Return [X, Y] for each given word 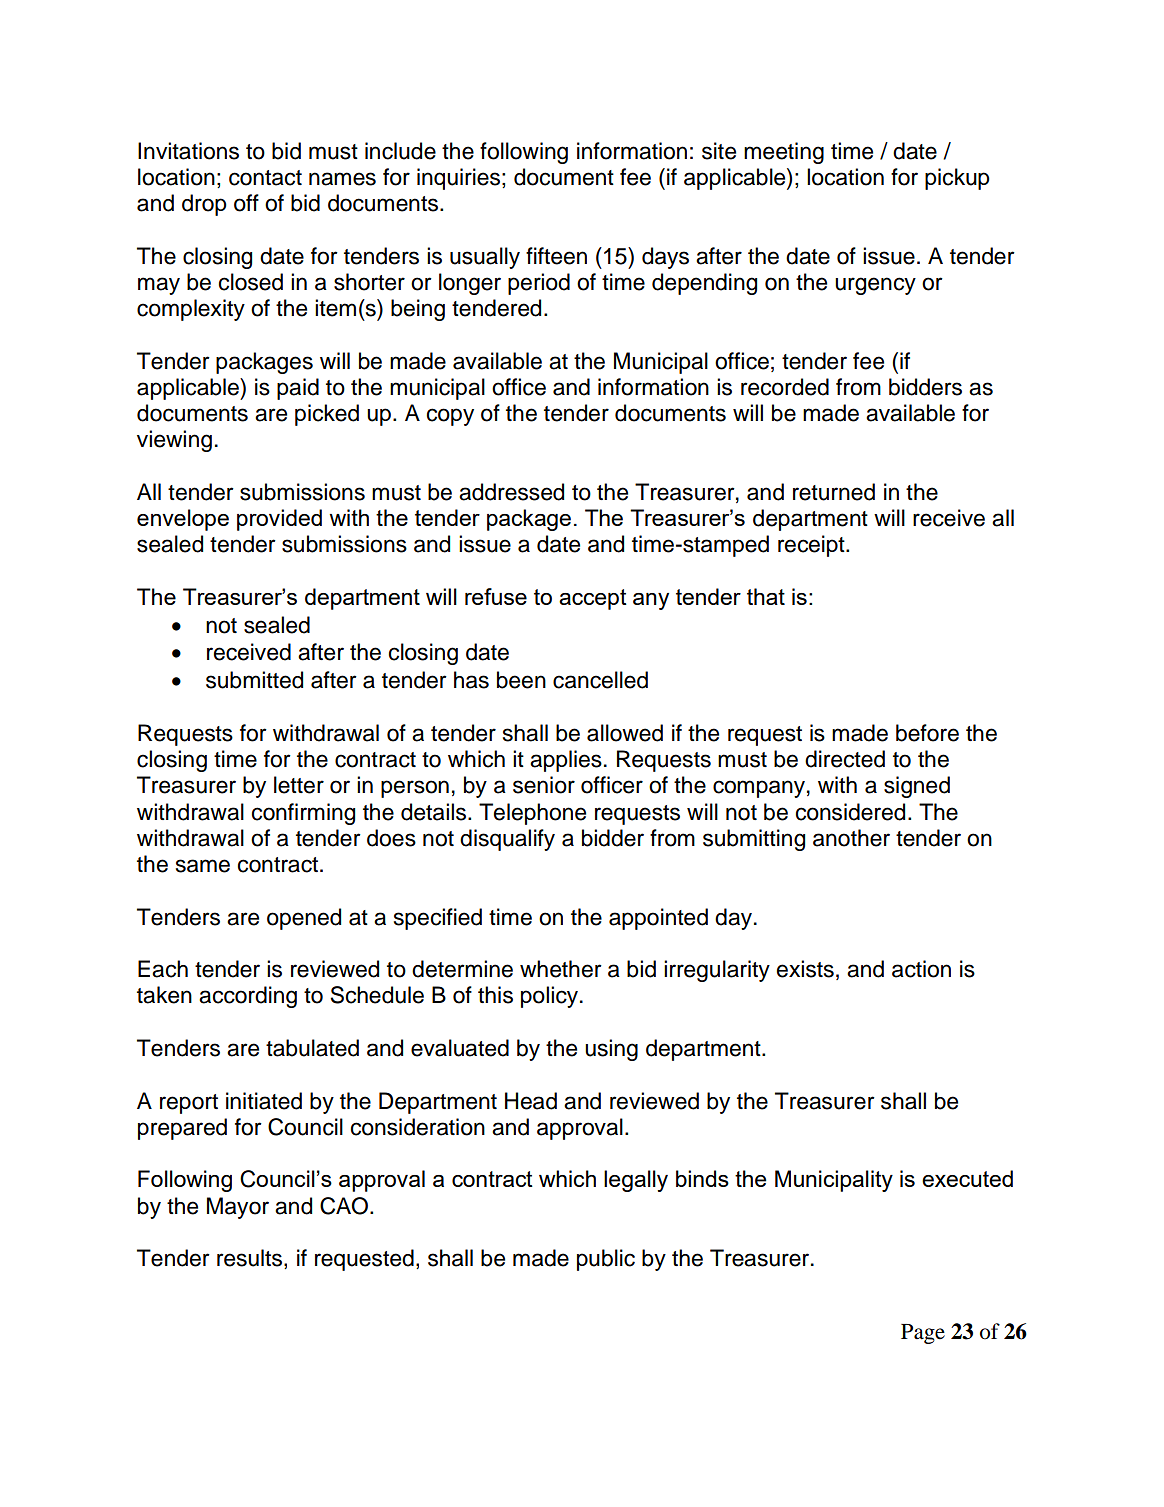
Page [923, 1334]
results [251, 1259]
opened [304, 919]
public [606, 1260]
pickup [957, 179]
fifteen [556, 256]
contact [265, 178]
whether [561, 969]
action [921, 969]
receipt [812, 546]
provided [279, 520]
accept [593, 599]
